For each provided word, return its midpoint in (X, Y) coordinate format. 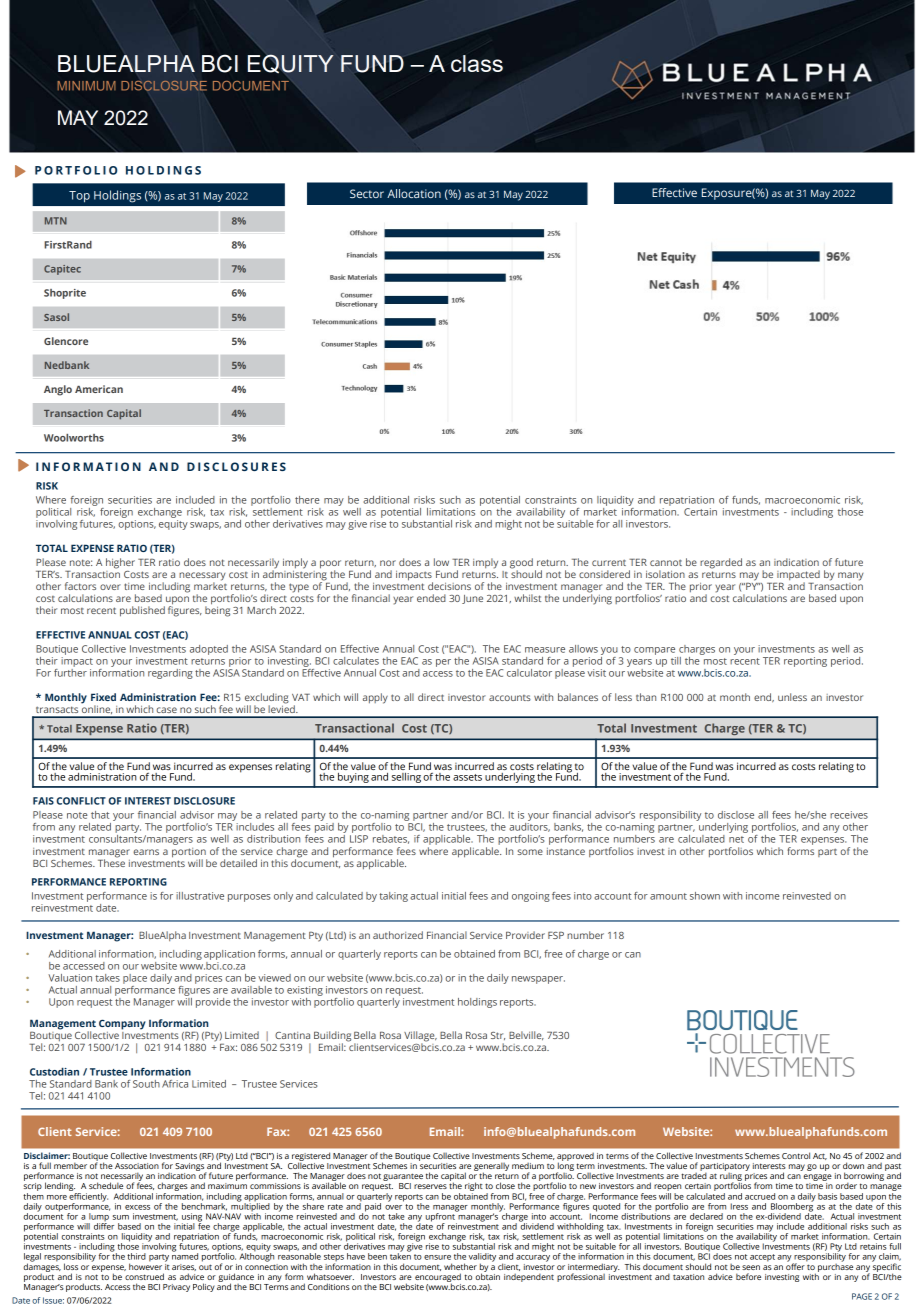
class (477, 63)
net (736, 839)
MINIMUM (86, 86)
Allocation (414, 193)
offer (795, 1265)
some (530, 852)
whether (460, 1266)
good (521, 564)
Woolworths (74, 438)
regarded (721, 563)
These (111, 862)
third (136, 1256)
